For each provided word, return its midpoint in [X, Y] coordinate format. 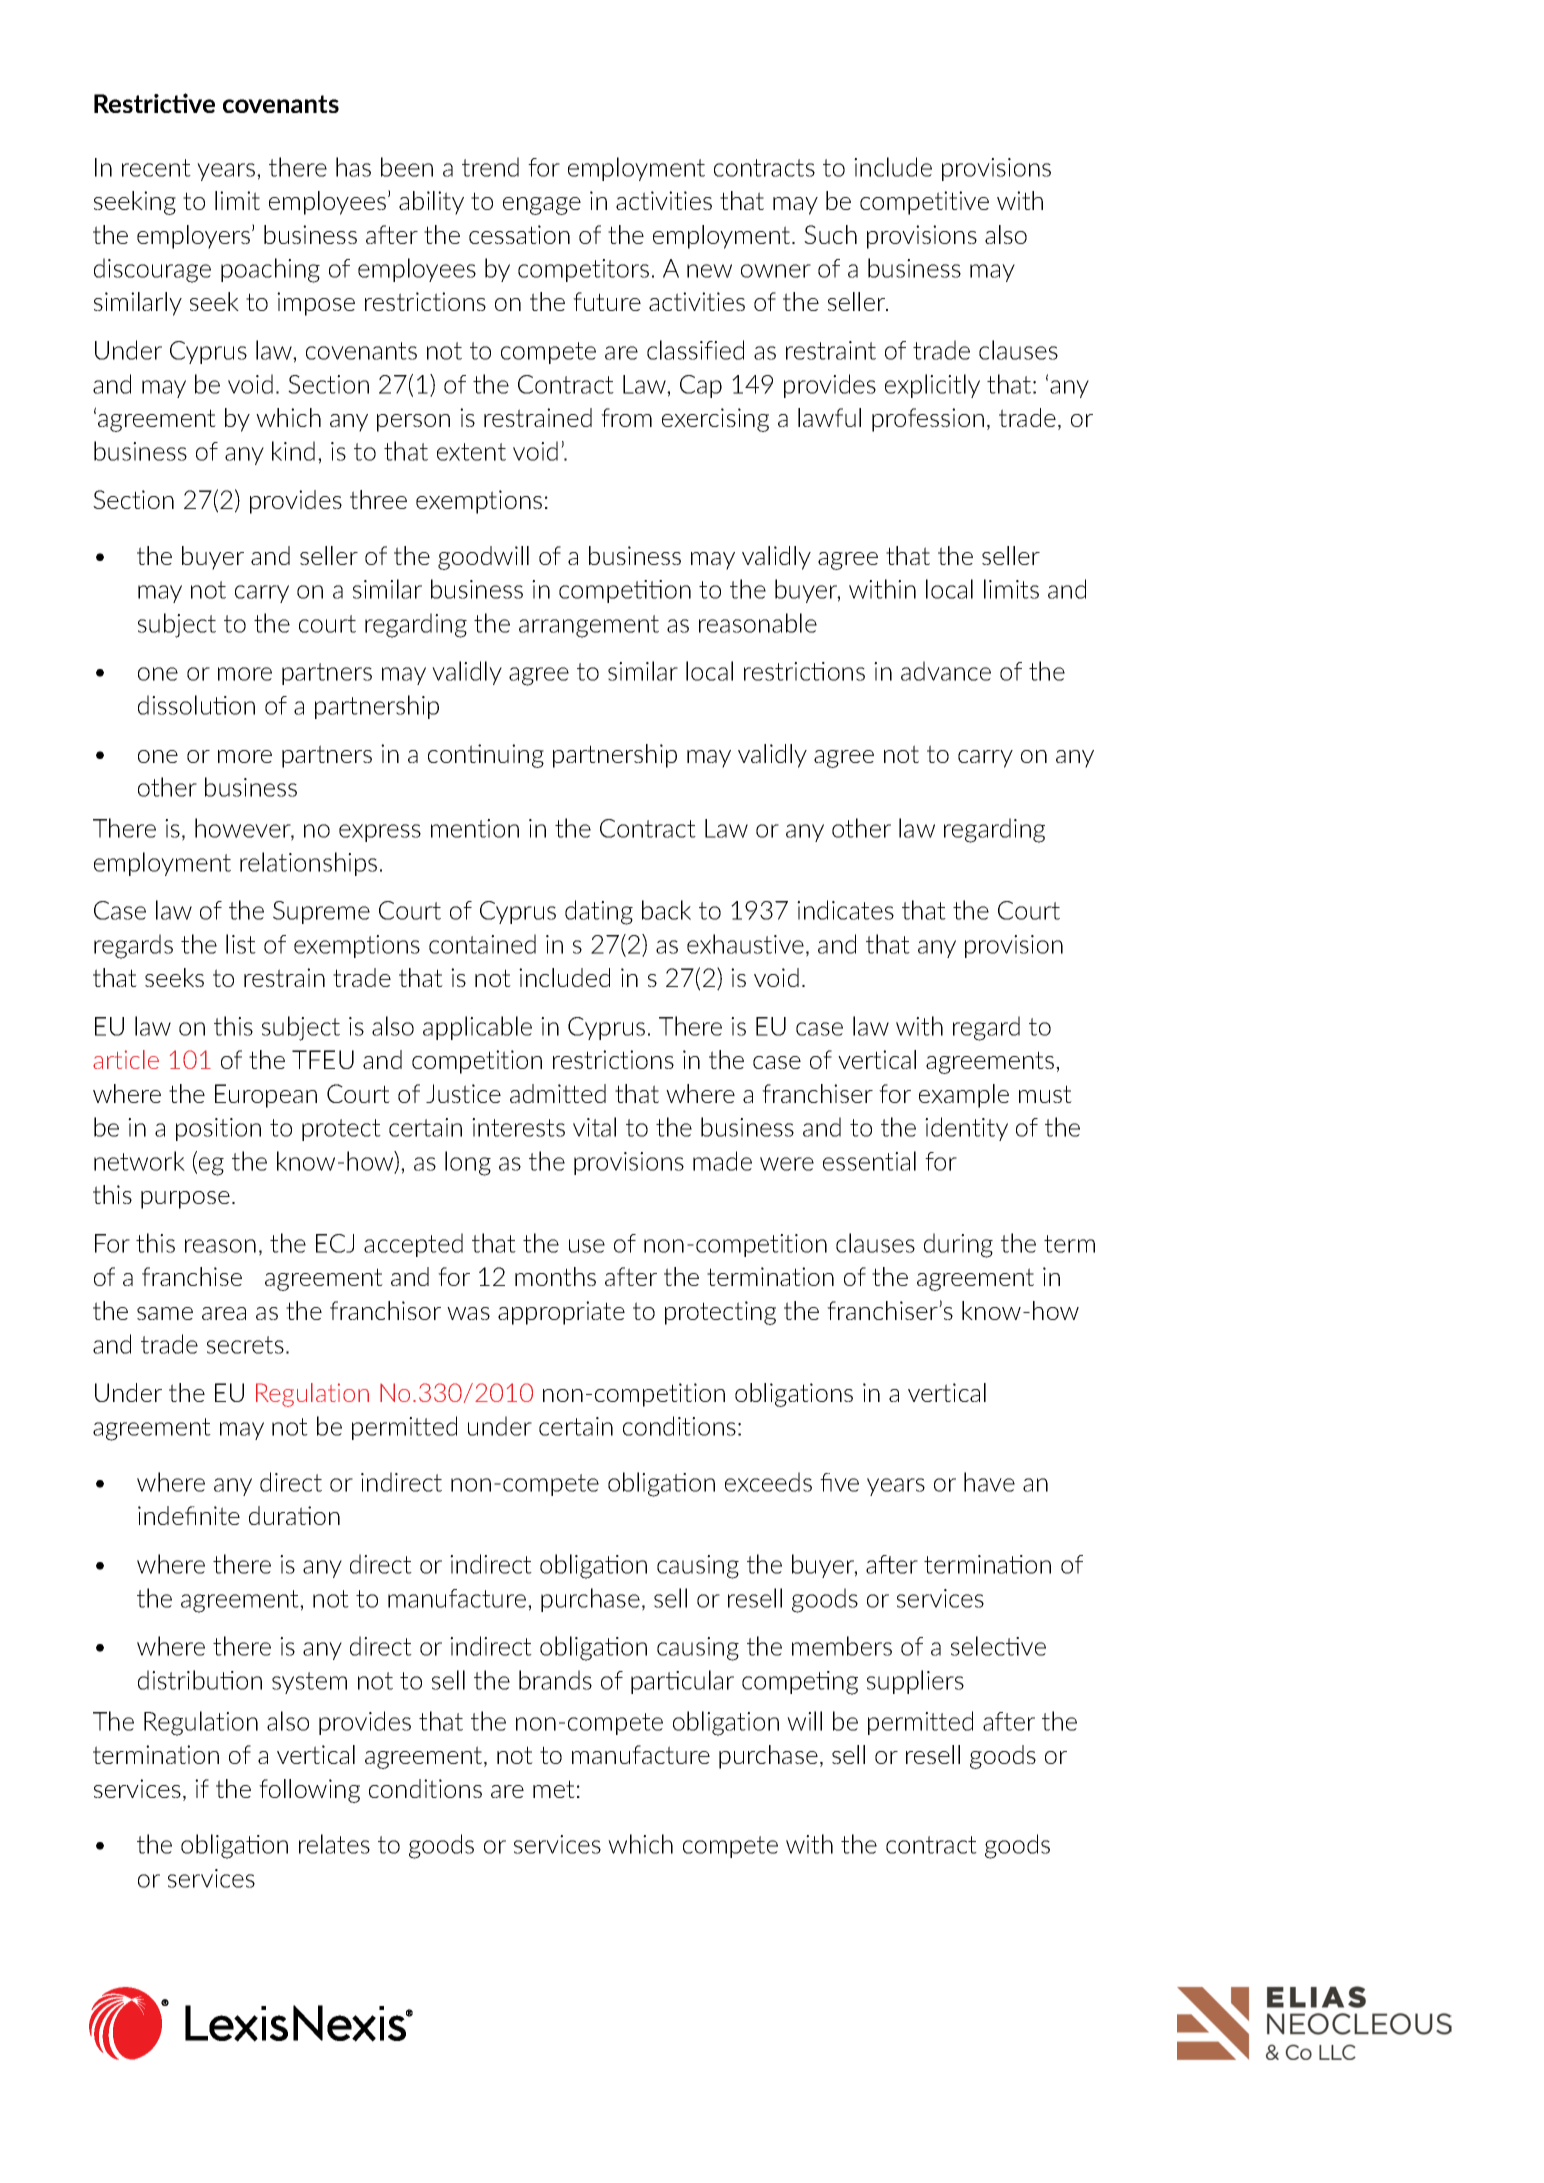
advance [946, 671]
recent [156, 168]
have [989, 1482]
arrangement [589, 626]
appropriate [561, 1313]
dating [599, 912]
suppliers [915, 1682]
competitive [924, 203]
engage [542, 206]
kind [293, 451]
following [309, 1791]
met [554, 1789]
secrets [245, 1345]
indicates [845, 910]
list [241, 944]
